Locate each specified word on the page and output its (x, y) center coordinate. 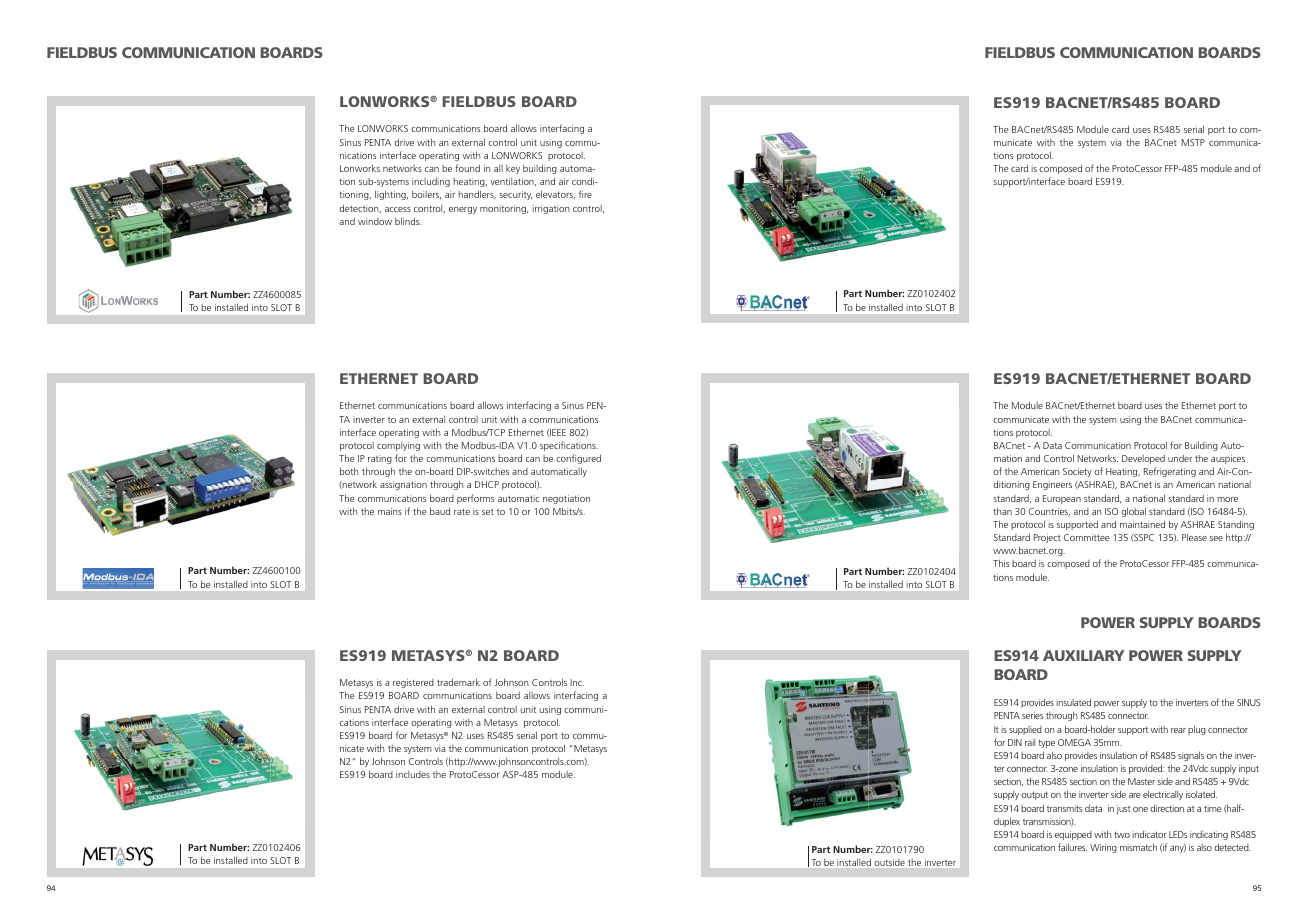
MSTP (1193, 142)
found (467, 168)
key (513, 169)
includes (413, 774)
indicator (1149, 834)
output (1034, 795)
